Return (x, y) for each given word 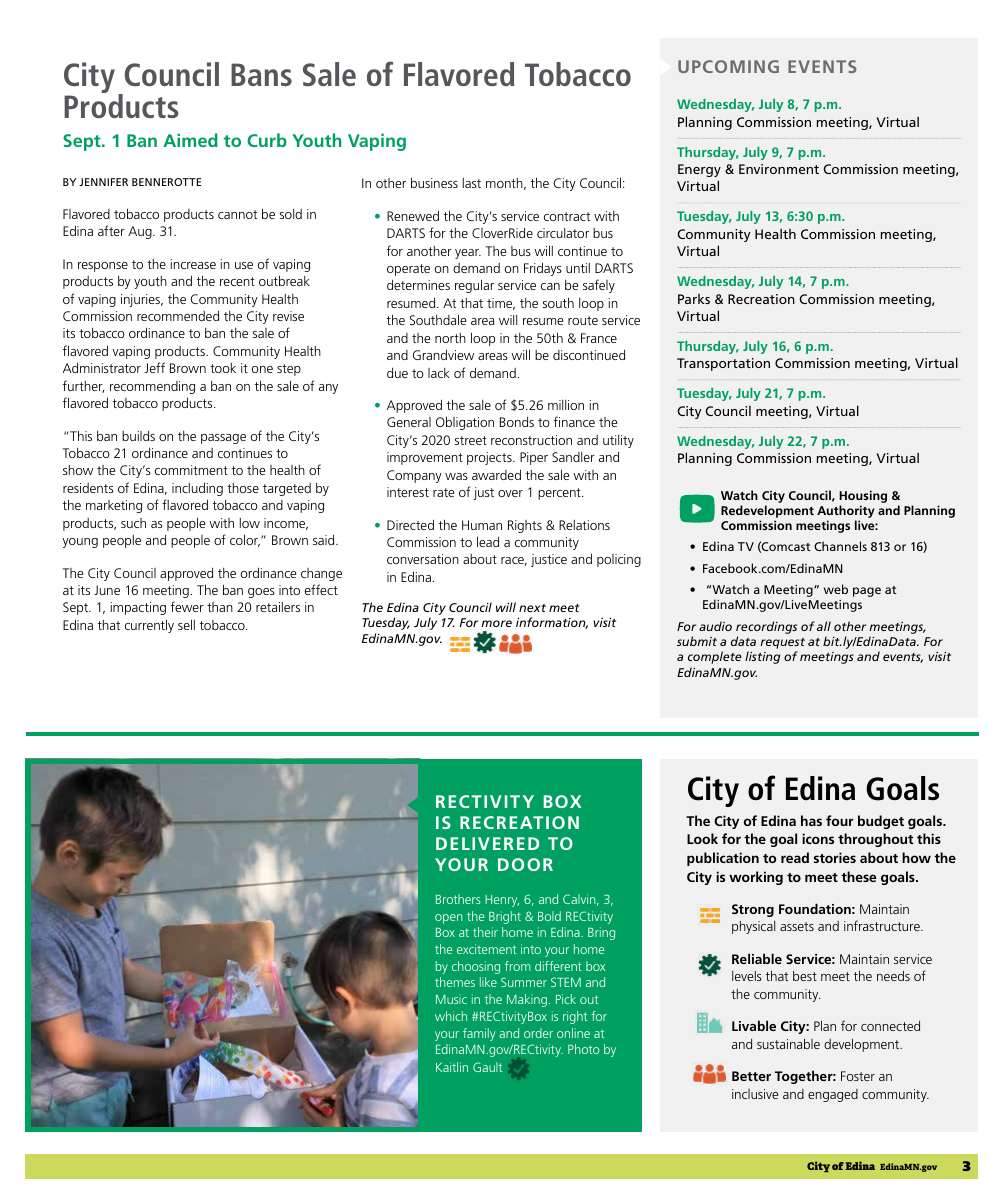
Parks (694, 299)
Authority (846, 513)
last (472, 183)
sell (186, 624)
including (197, 489)
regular (474, 286)
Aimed (190, 140)
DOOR (525, 864)
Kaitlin (452, 1067)
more (496, 623)
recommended (178, 316)
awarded (496, 474)
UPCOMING (728, 66)
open (449, 919)
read (795, 857)
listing (762, 657)
